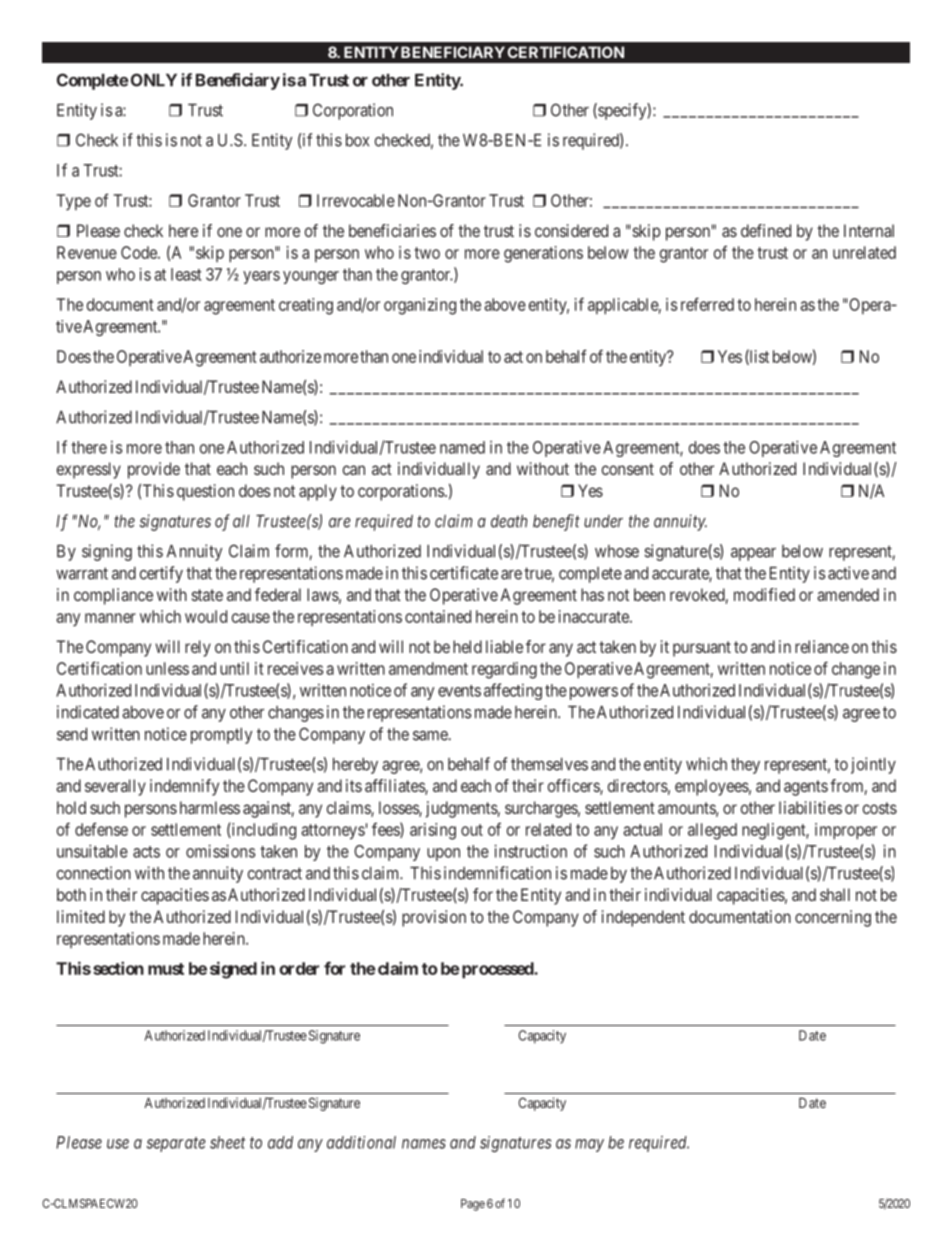 The image size is (952, 1233). What do you see at coordinates (152, 80) in the screenshot?
I see `ONLY` at bounding box center [152, 80].
